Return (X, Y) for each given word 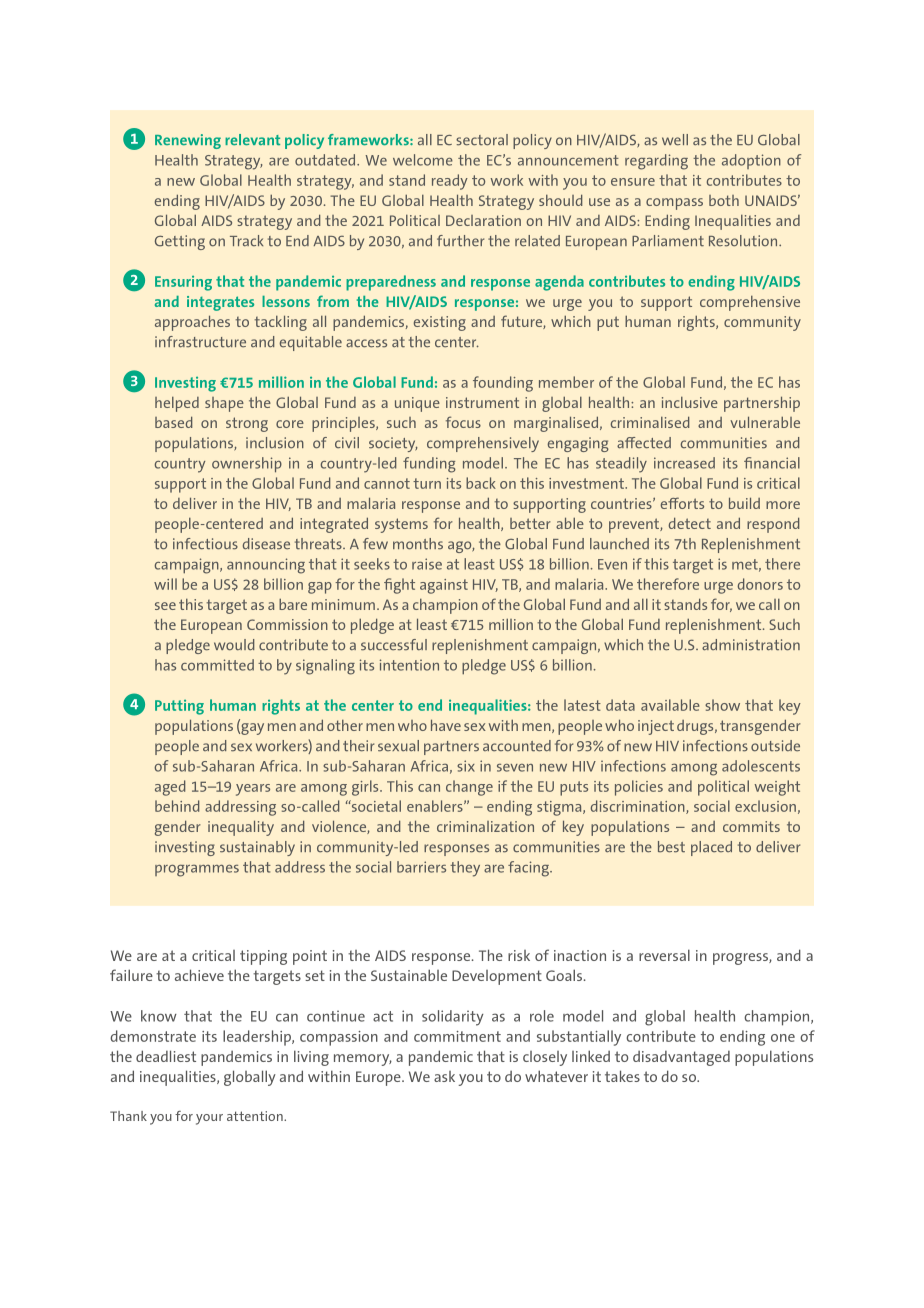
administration (751, 645)
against (444, 586)
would (234, 645)
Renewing (188, 141)
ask (444, 1076)
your (209, 1119)
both (724, 200)
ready (450, 182)
